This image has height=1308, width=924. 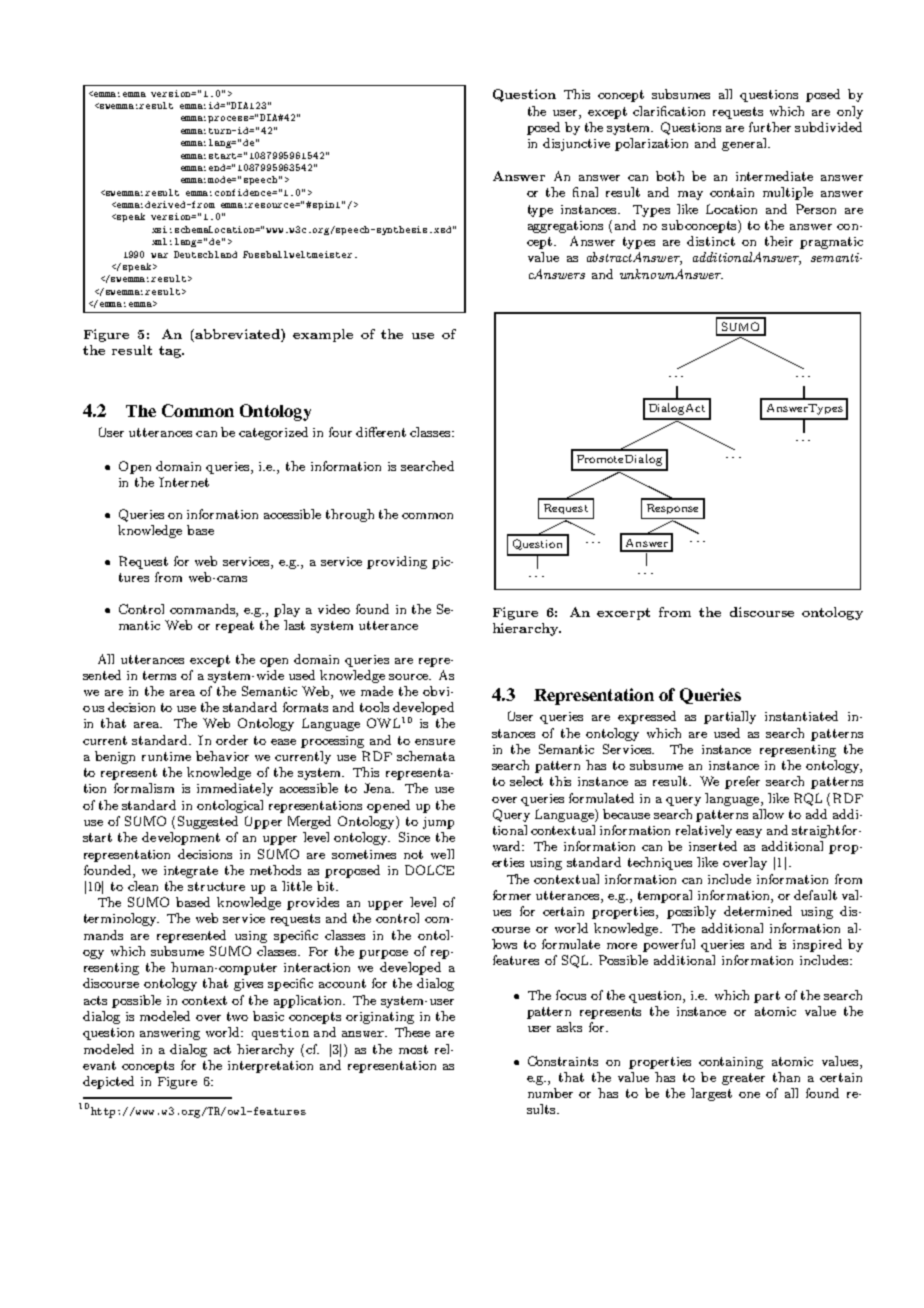 I want to click on most, so click(x=413, y=1049).
